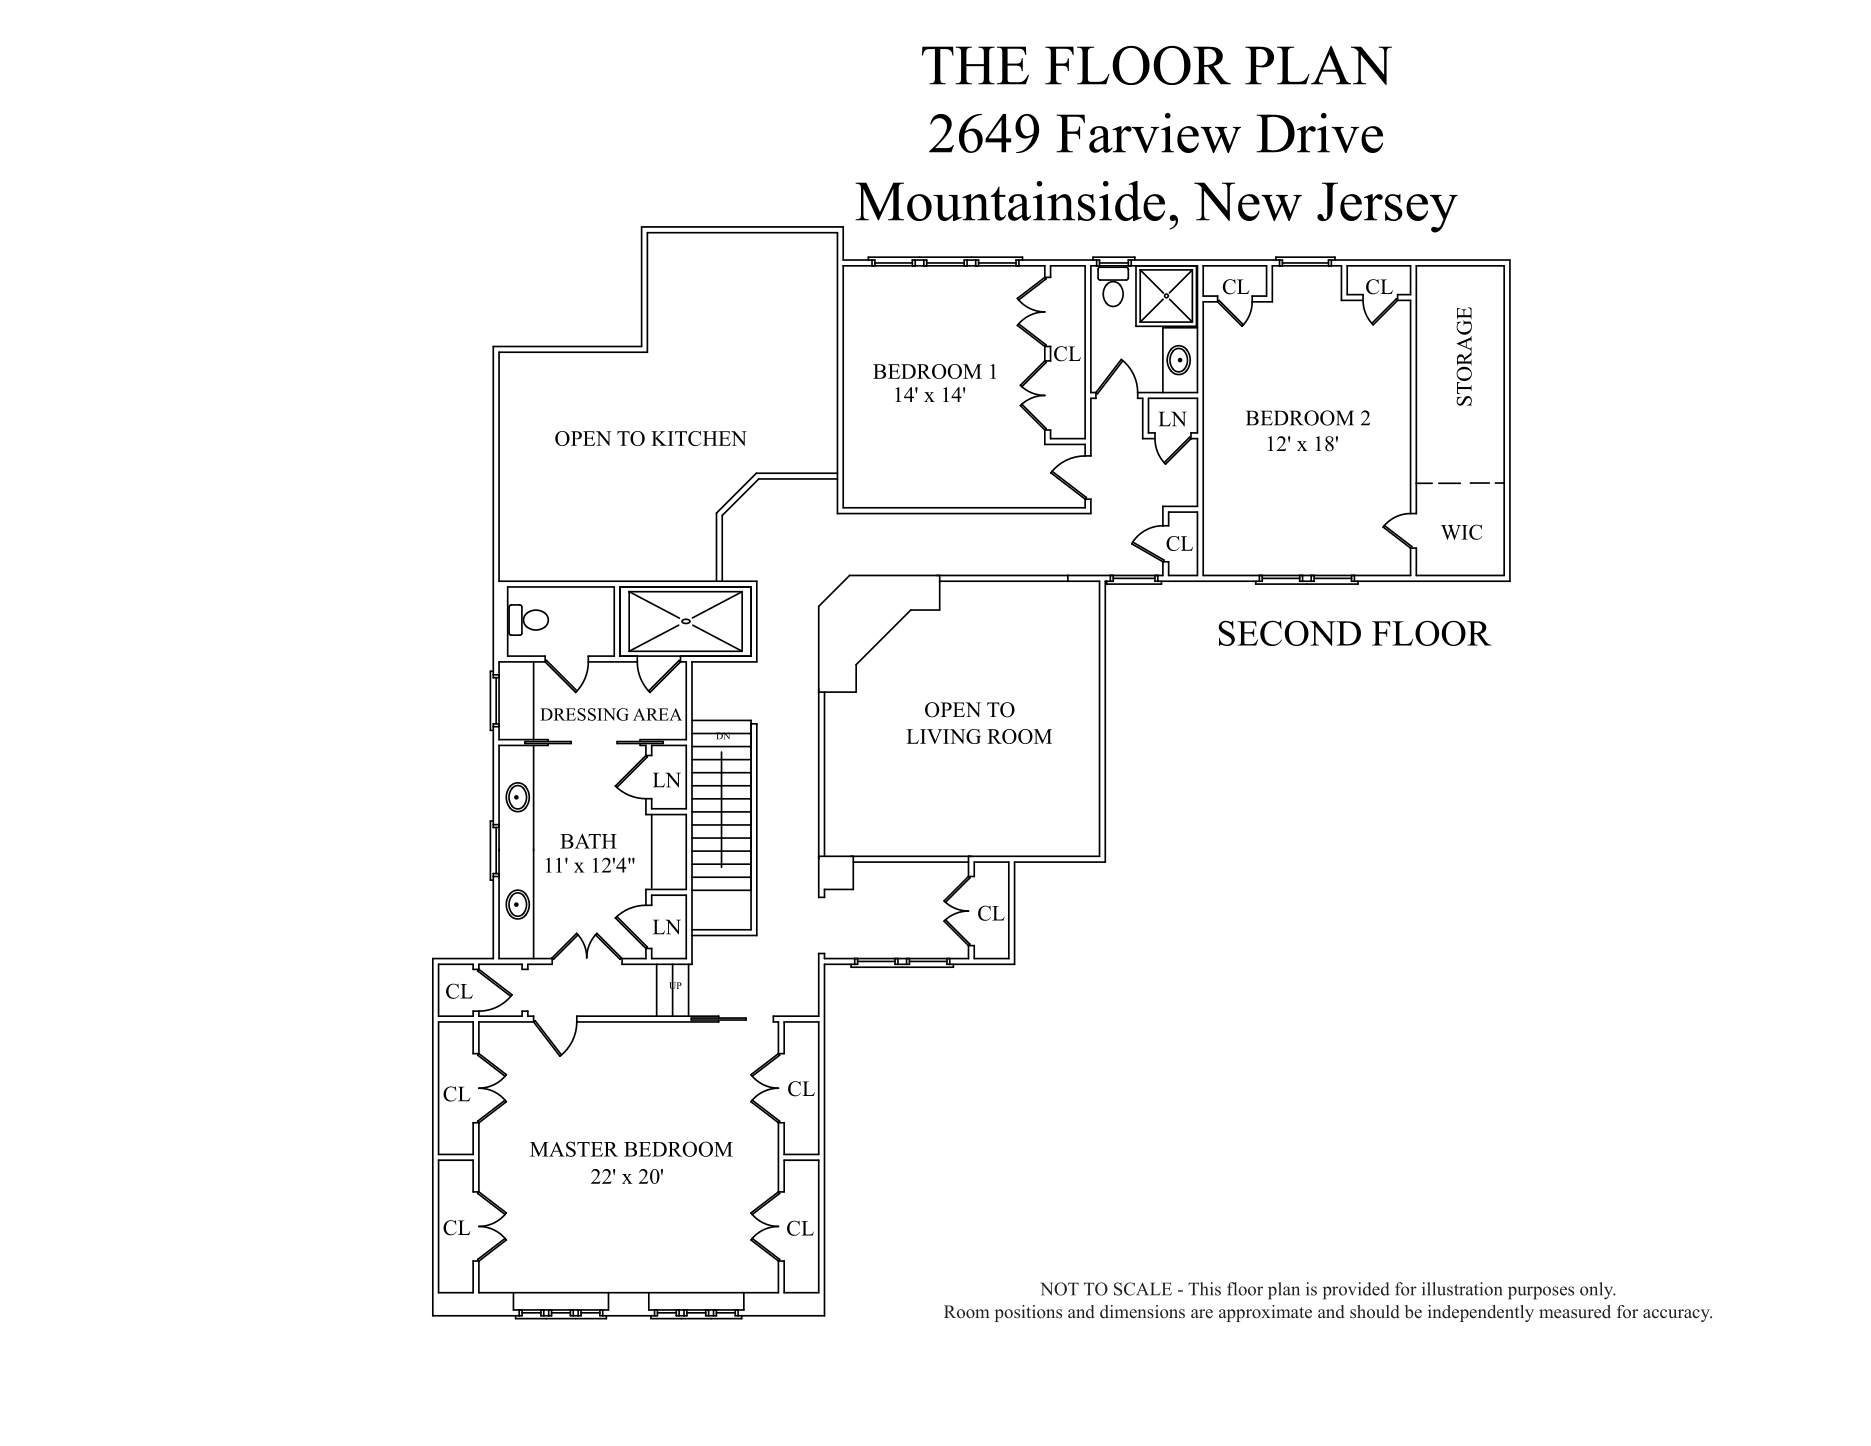 Image resolution: width=1871 pixels, height=1446 pixels. What do you see at coordinates (975, 65) in the page?
I see `THE` at bounding box center [975, 65].
